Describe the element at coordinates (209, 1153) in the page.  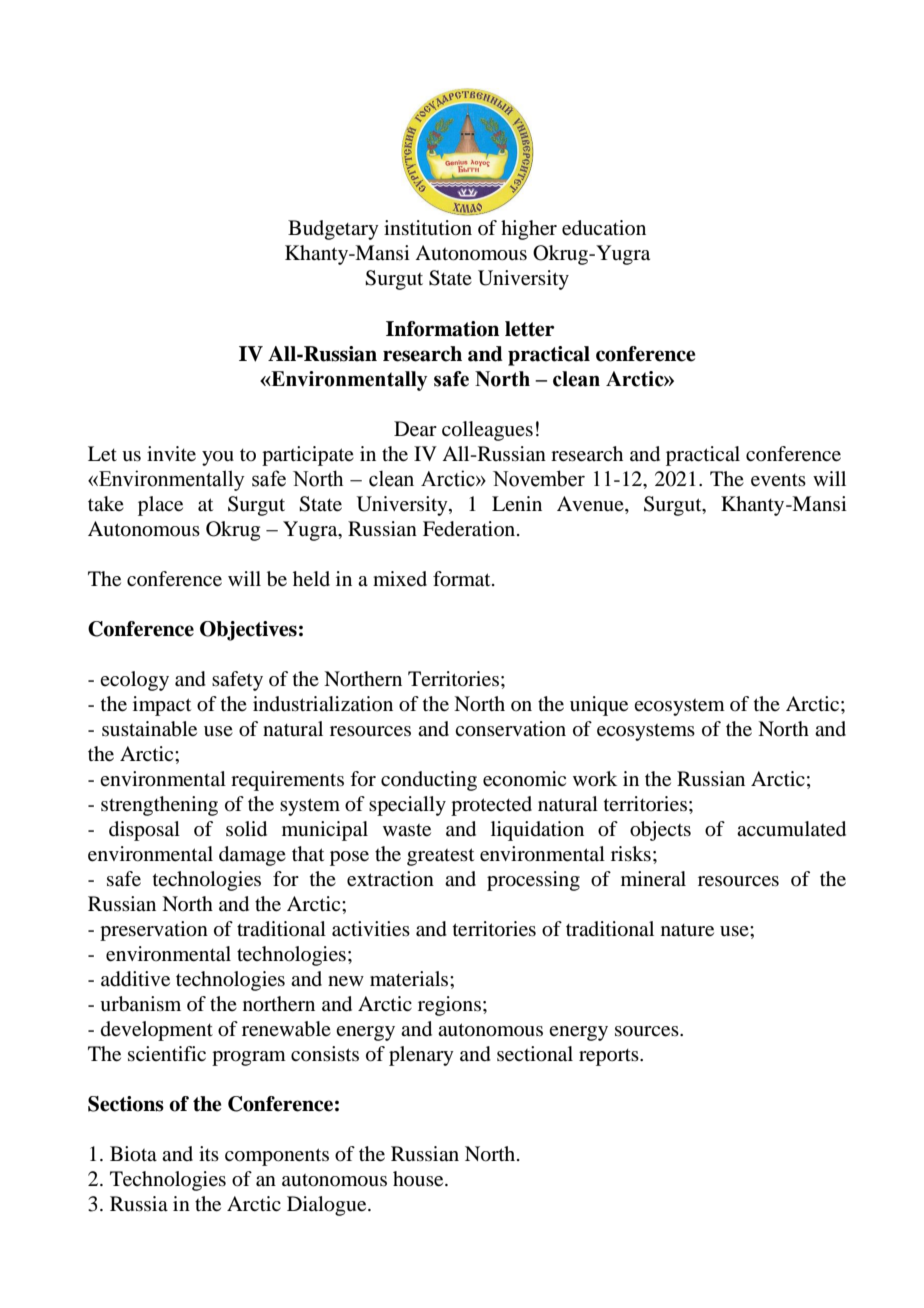
I see `its` at that location.
